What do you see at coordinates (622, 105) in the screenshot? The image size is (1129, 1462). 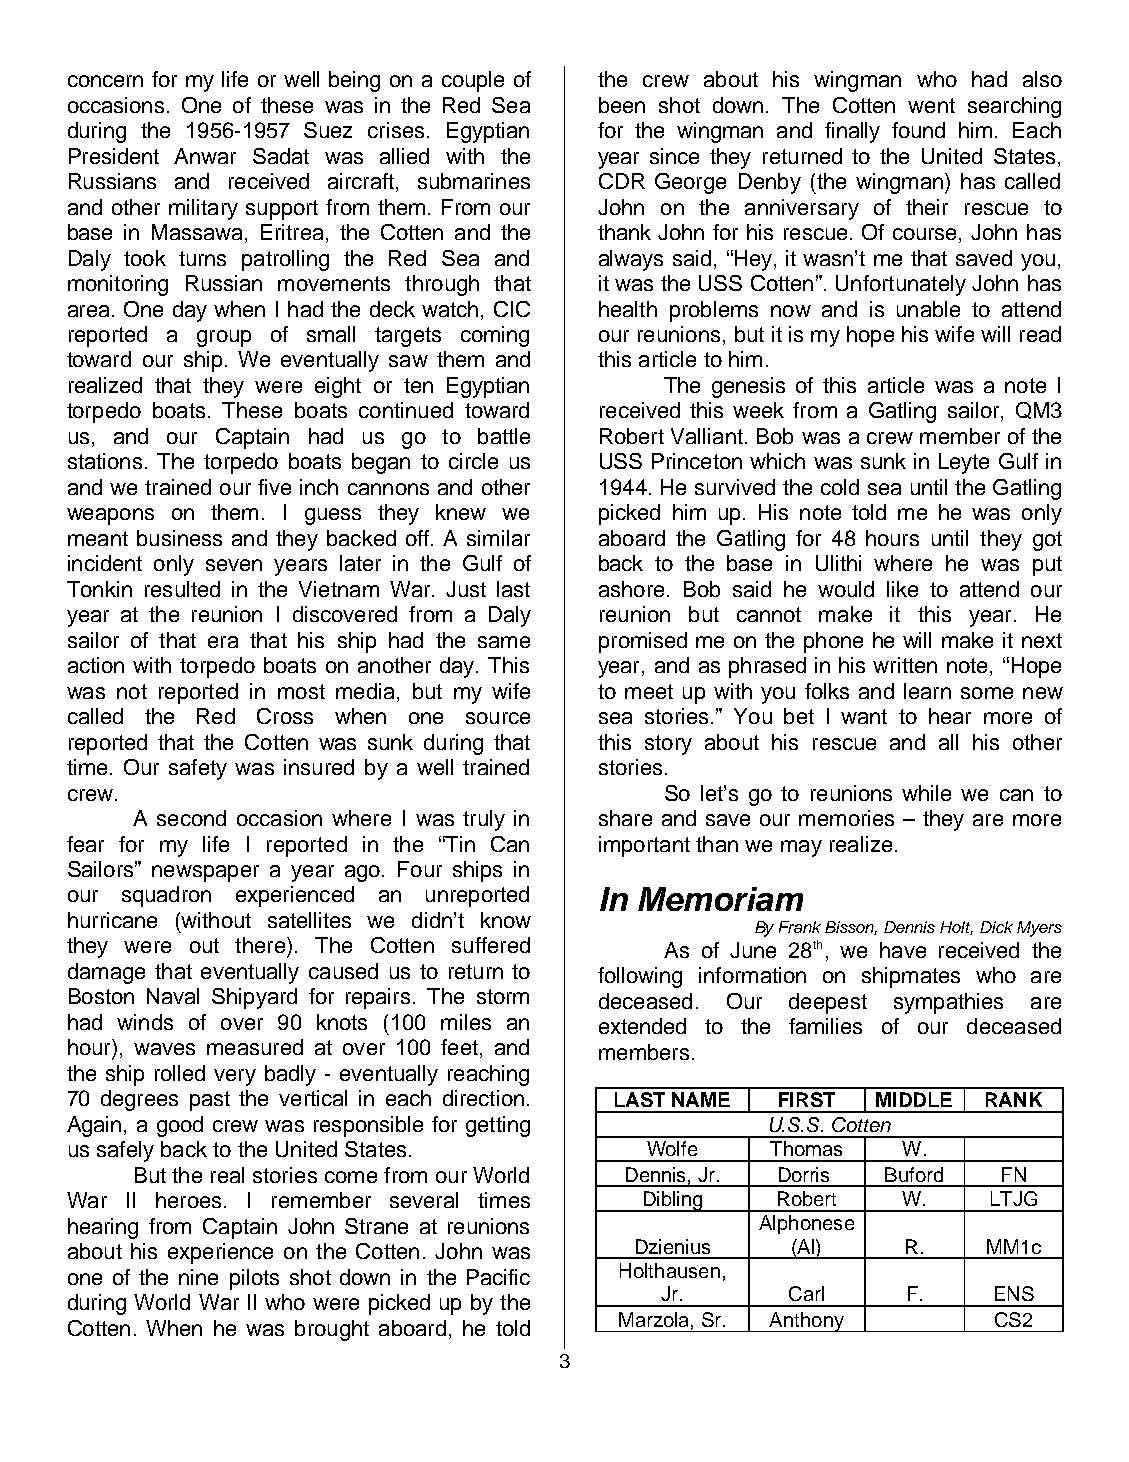 I see `been` at bounding box center [622, 105].
